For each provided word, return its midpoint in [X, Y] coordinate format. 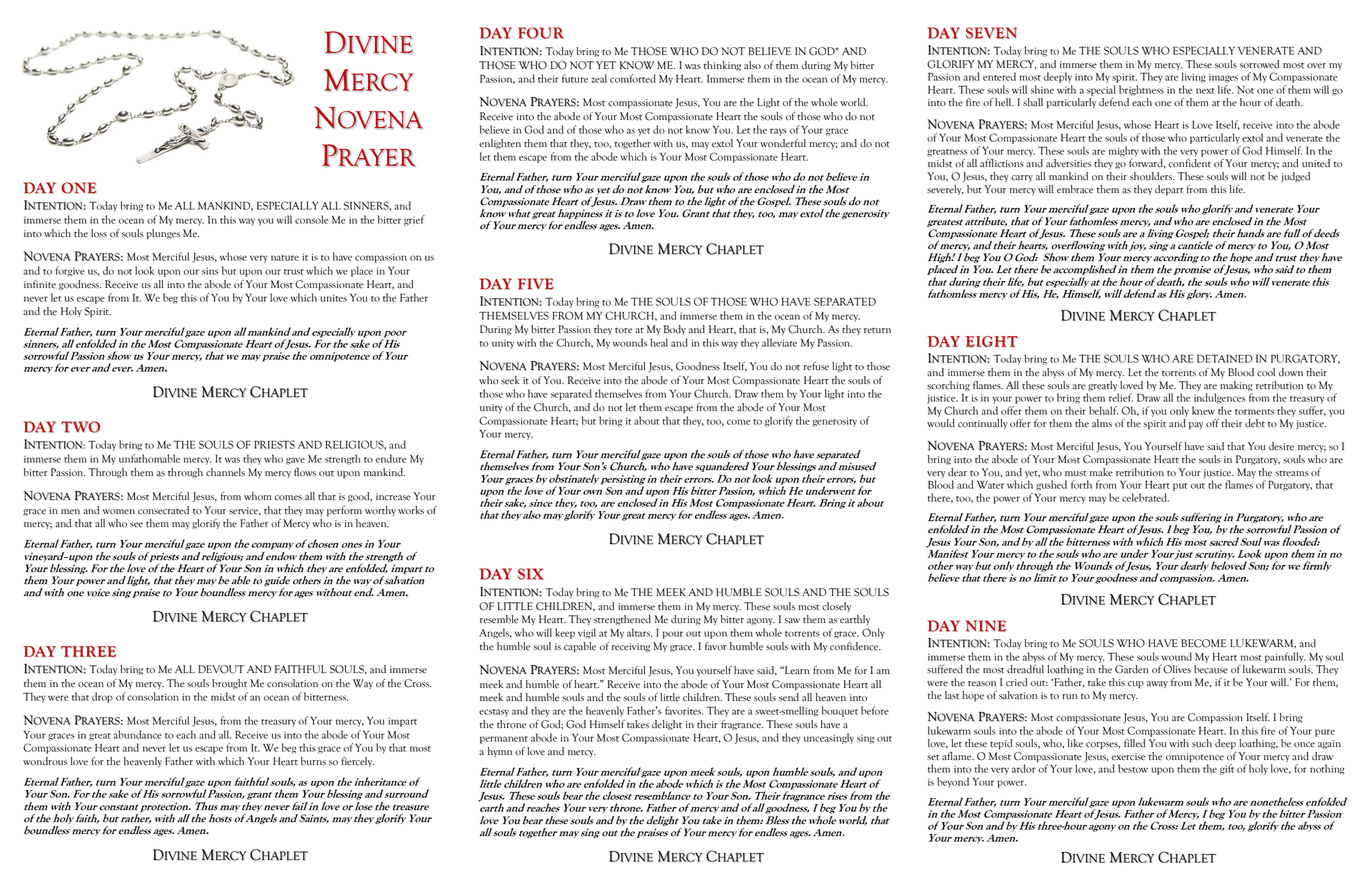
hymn [500, 752]
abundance [137, 734]
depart [1169, 190]
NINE [985, 626]
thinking [722, 66]
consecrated [163, 510]
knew [1203, 410]
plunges [163, 234]
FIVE [536, 284]
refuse [816, 366]
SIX [531, 574]
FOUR [541, 33]
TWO [81, 427]
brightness [1141, 90]
